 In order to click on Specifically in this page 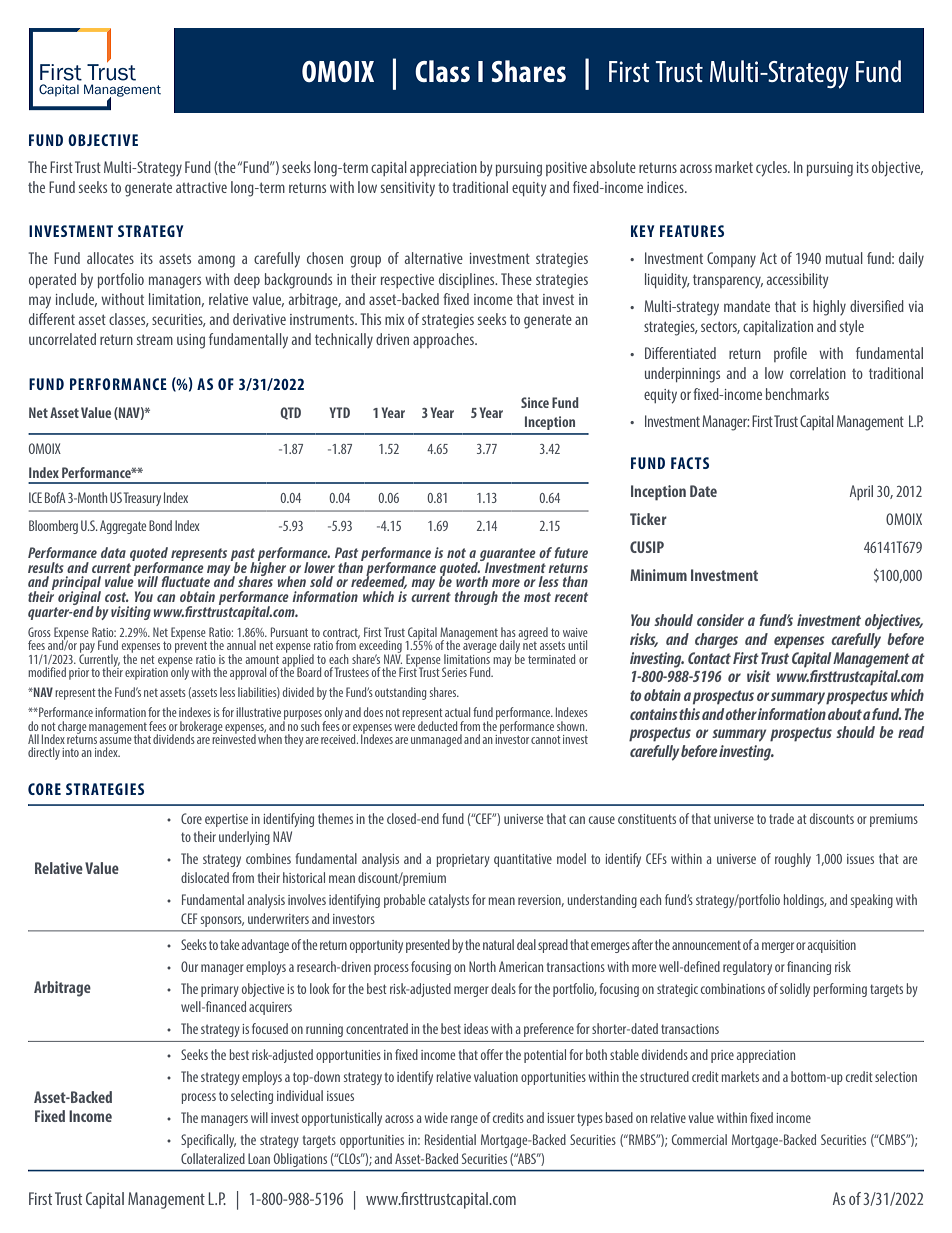, I will do `click(208, 1141)`.
